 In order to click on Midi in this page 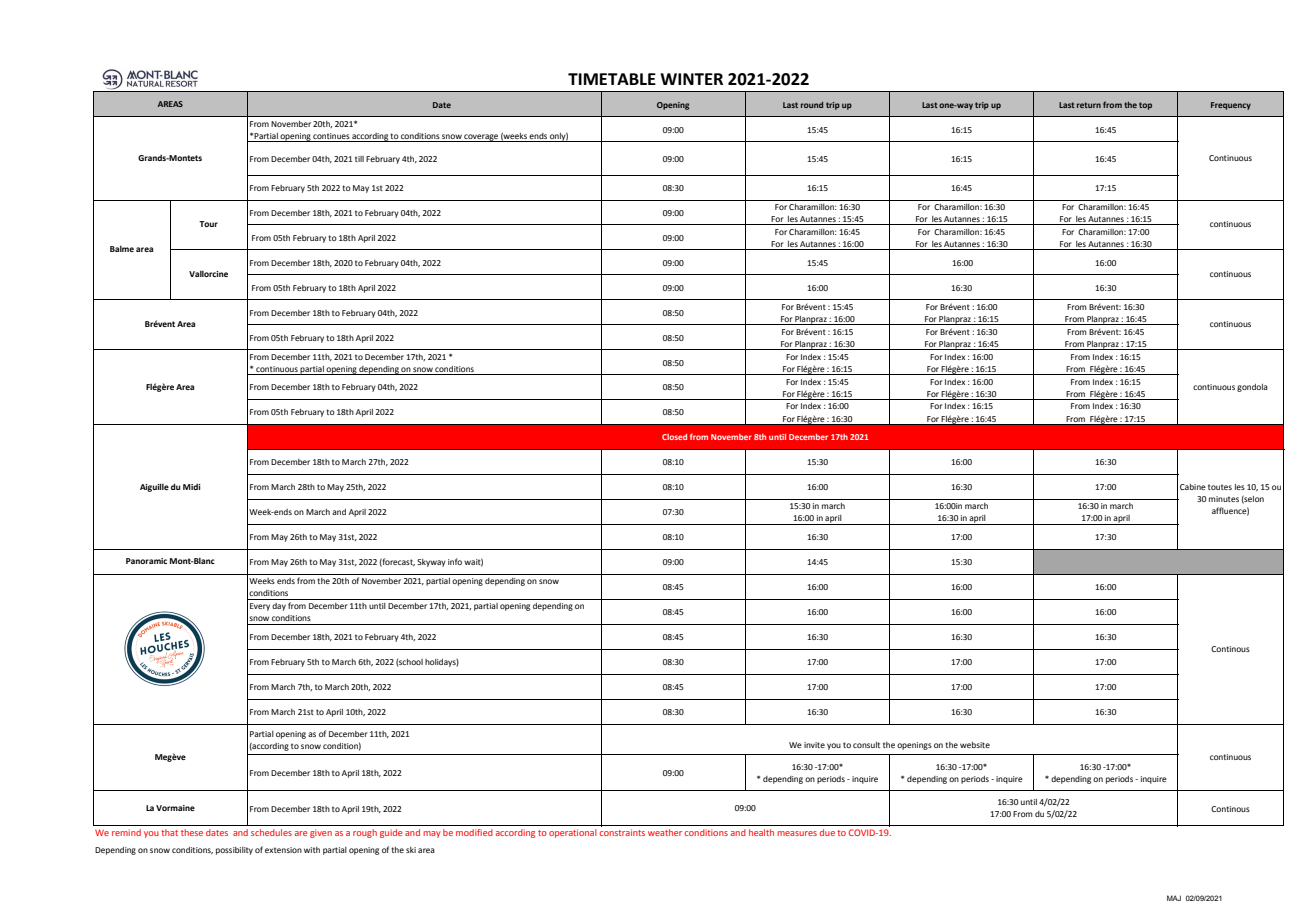, I will do `click(192, 487)`.
